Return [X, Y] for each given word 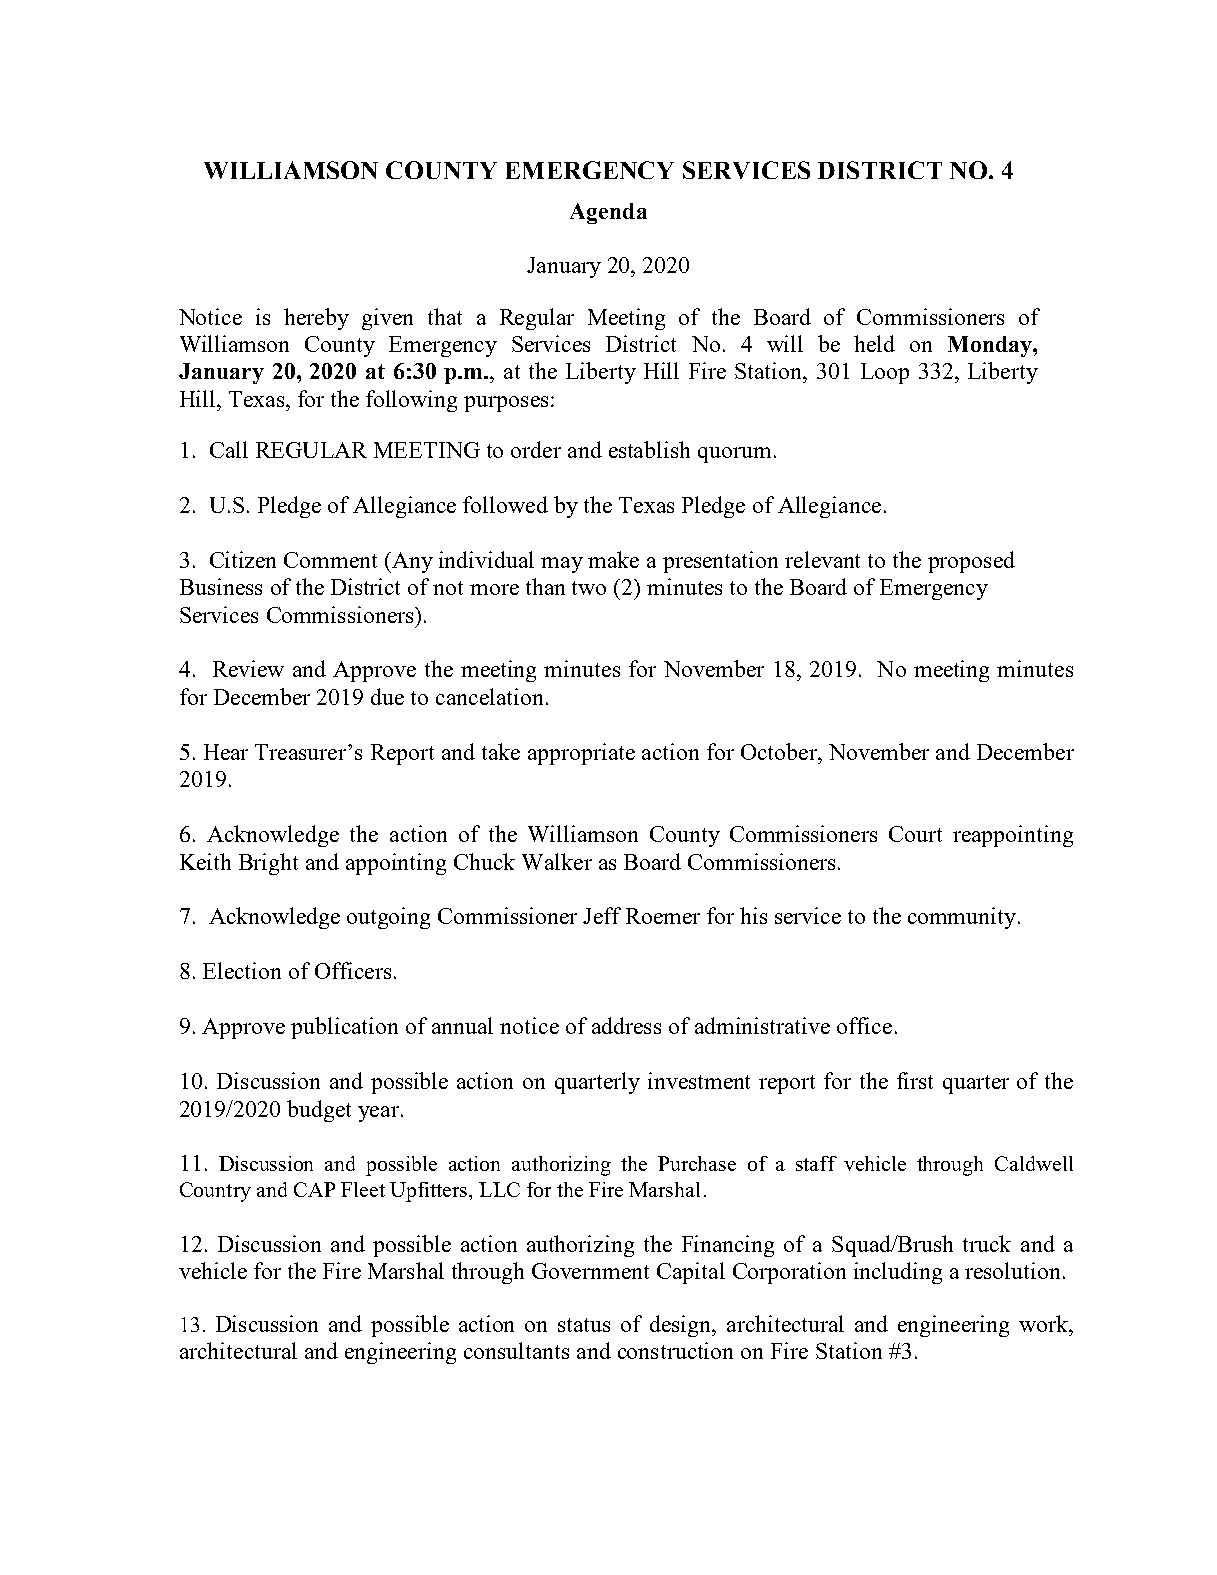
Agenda [608, 213]
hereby [316, 319]
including [898, 1273]
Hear [226, 752]
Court [915, 834]
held [874, 343]
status [584, 1325]
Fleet [363, 1189]
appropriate [581, 754]
